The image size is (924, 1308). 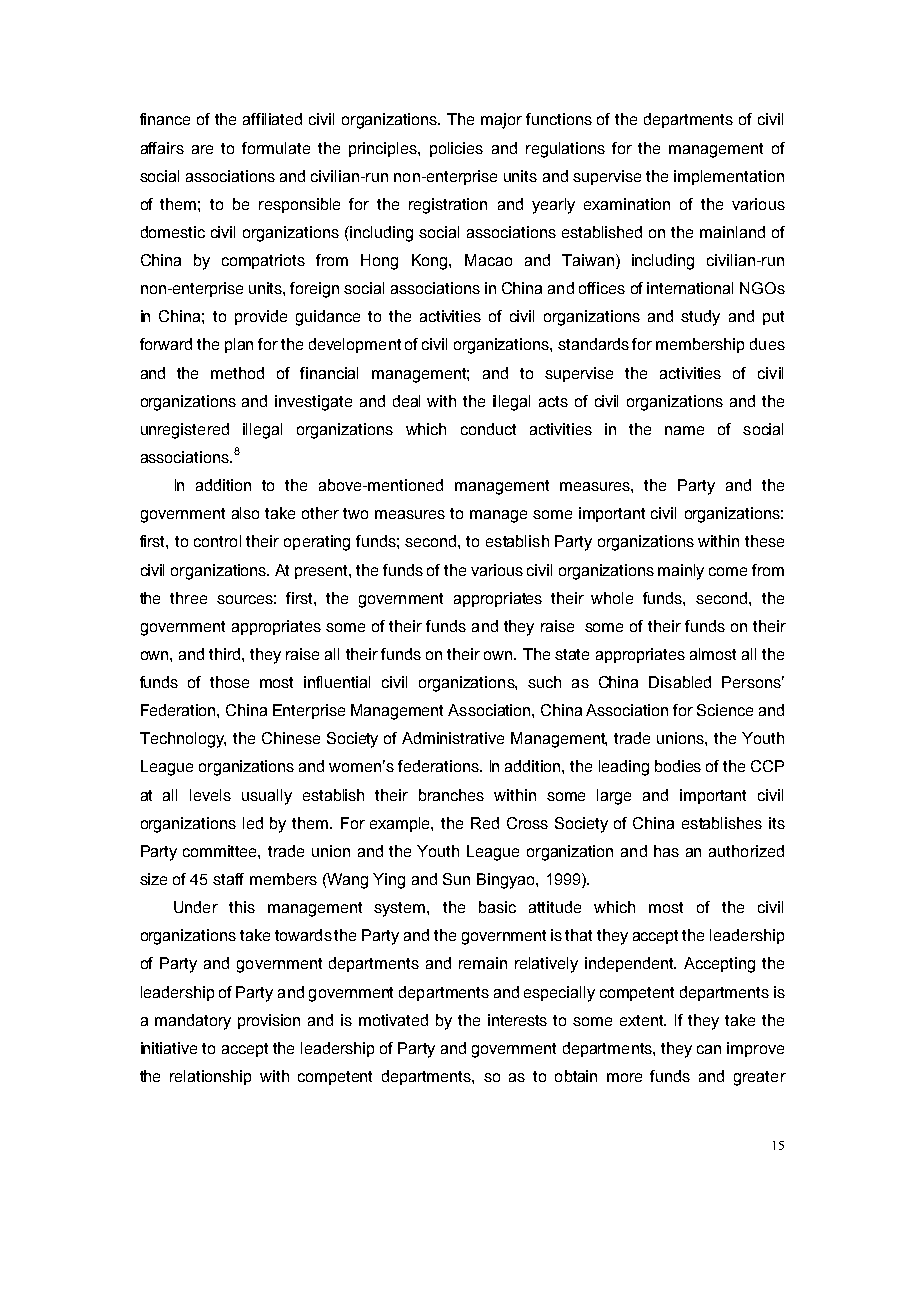 I want to click on levels, so click(x=210, y=795).
